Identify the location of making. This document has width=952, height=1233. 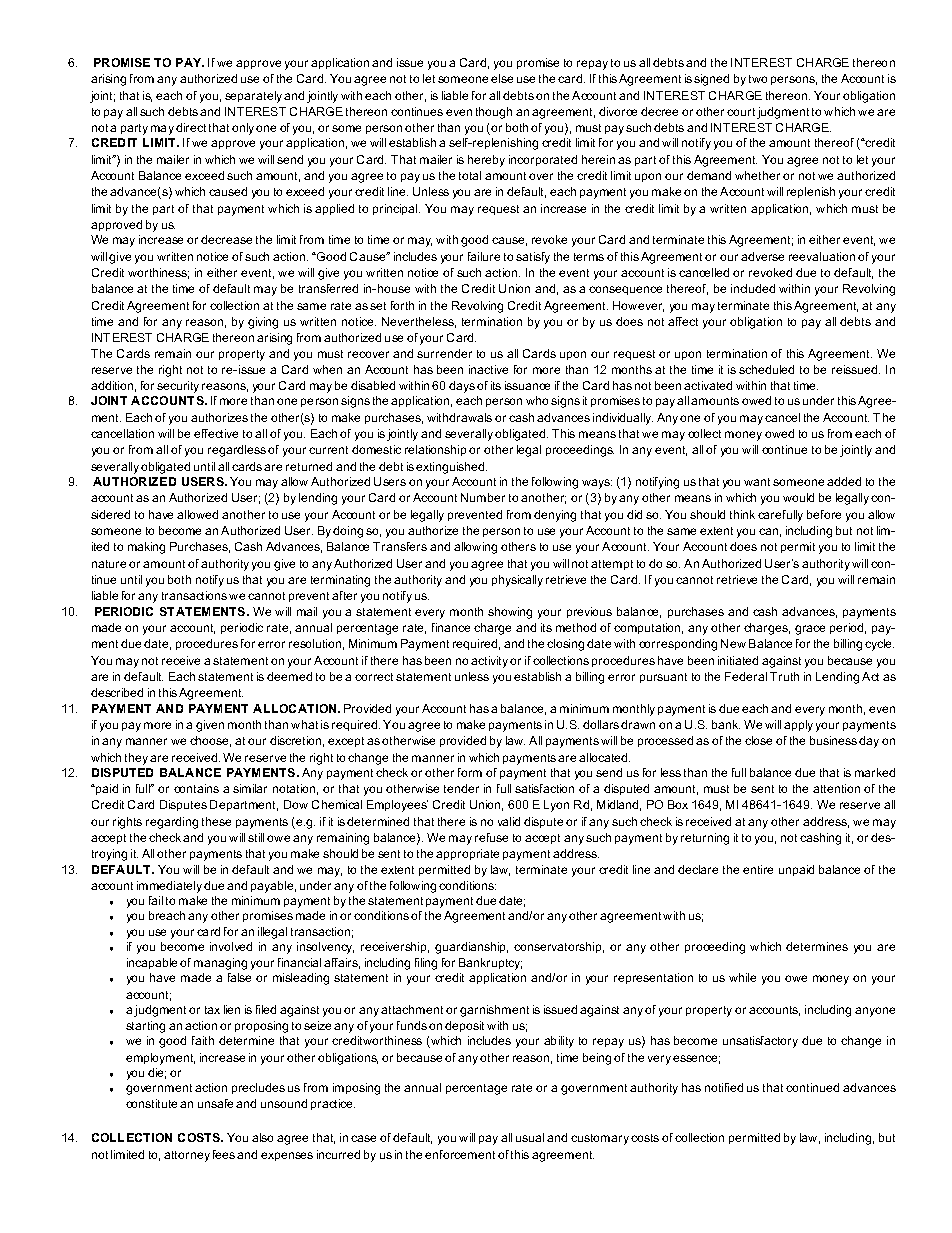
(146, 548).
